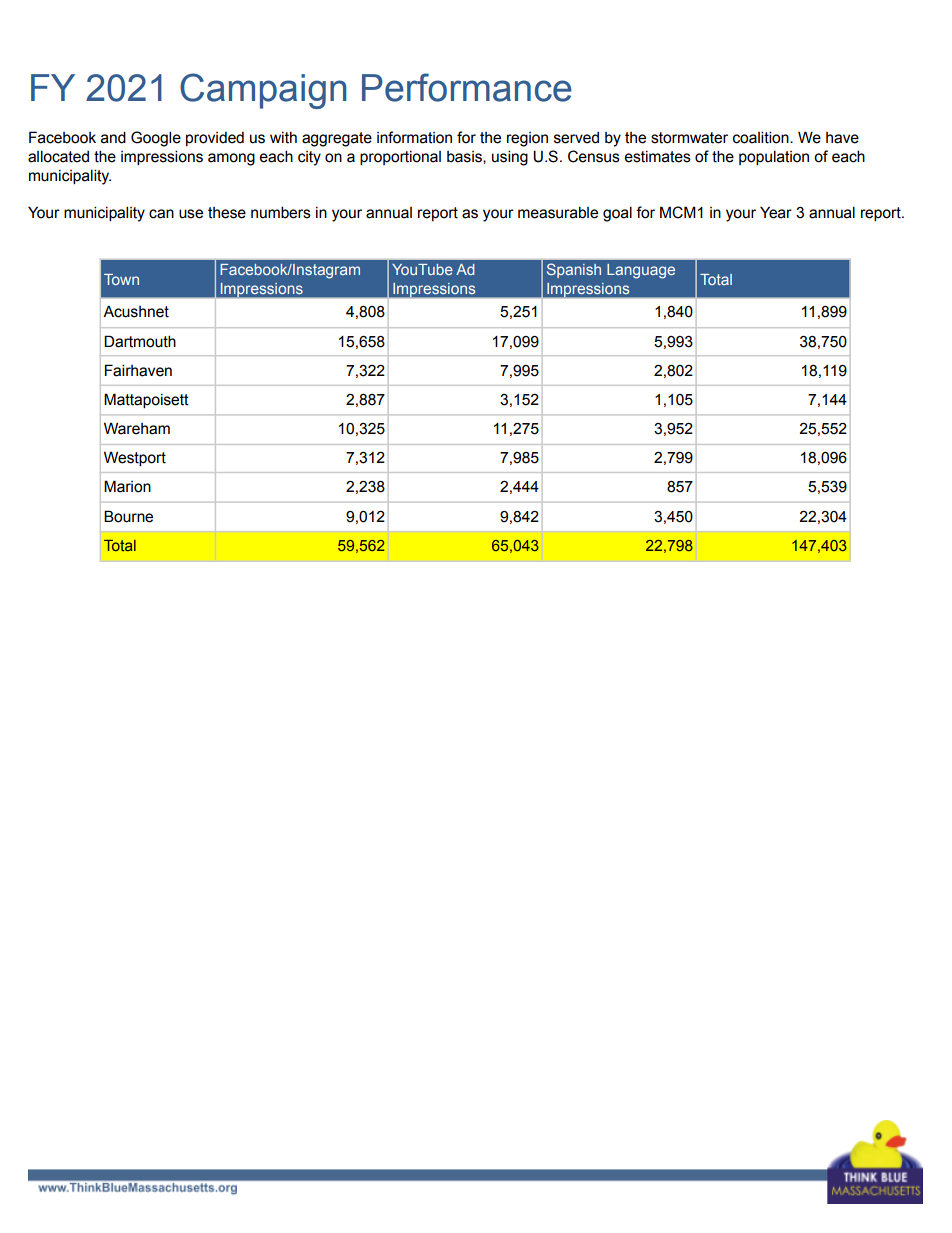  Describe the element at coordinates (689, 138) in the screenshot. I see `stormwater` at that location.
